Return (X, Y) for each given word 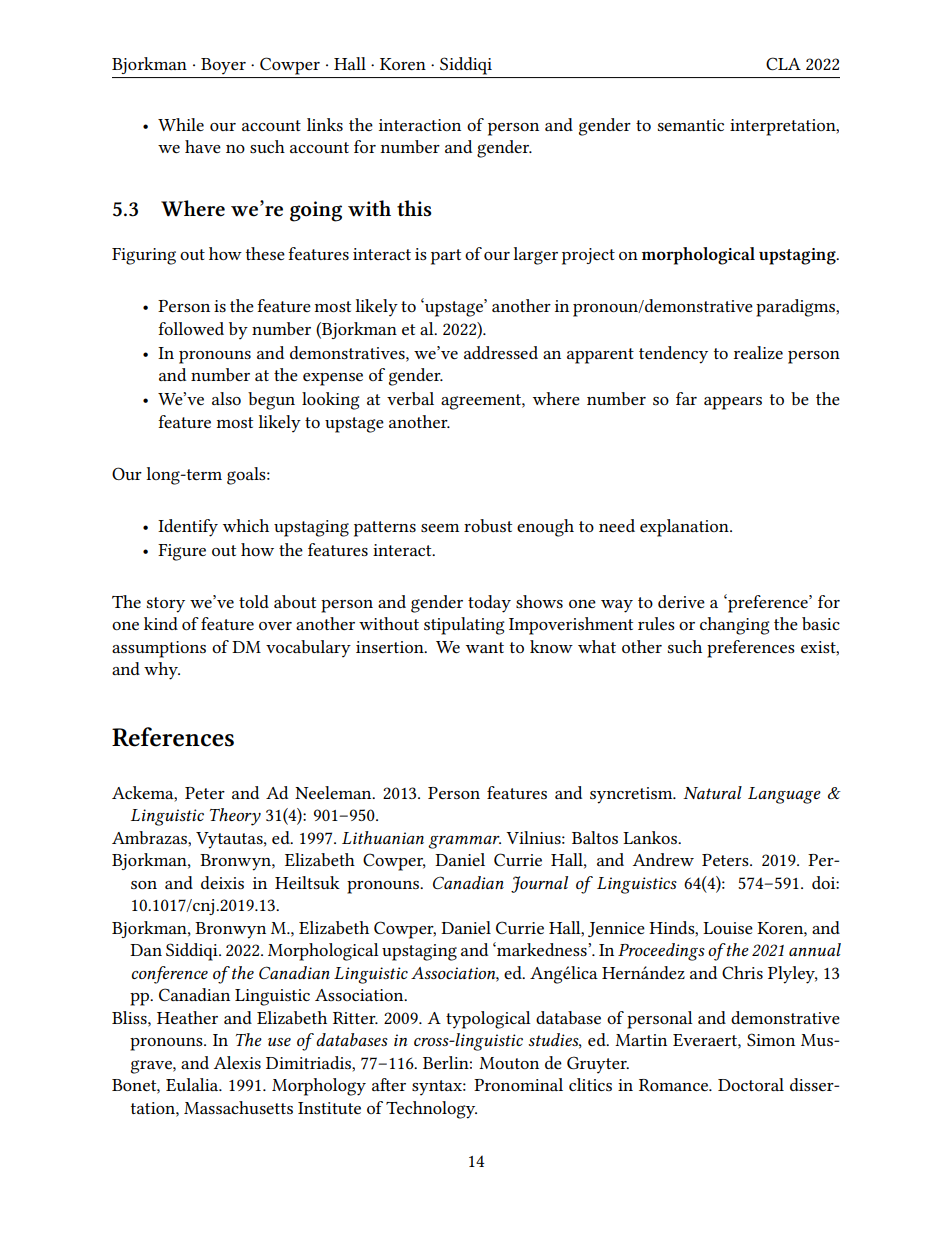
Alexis (237, 1062)
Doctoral (751, 1084)
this (414, 208)
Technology (431, 1110)
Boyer (223, 66)
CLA (783, 63)
